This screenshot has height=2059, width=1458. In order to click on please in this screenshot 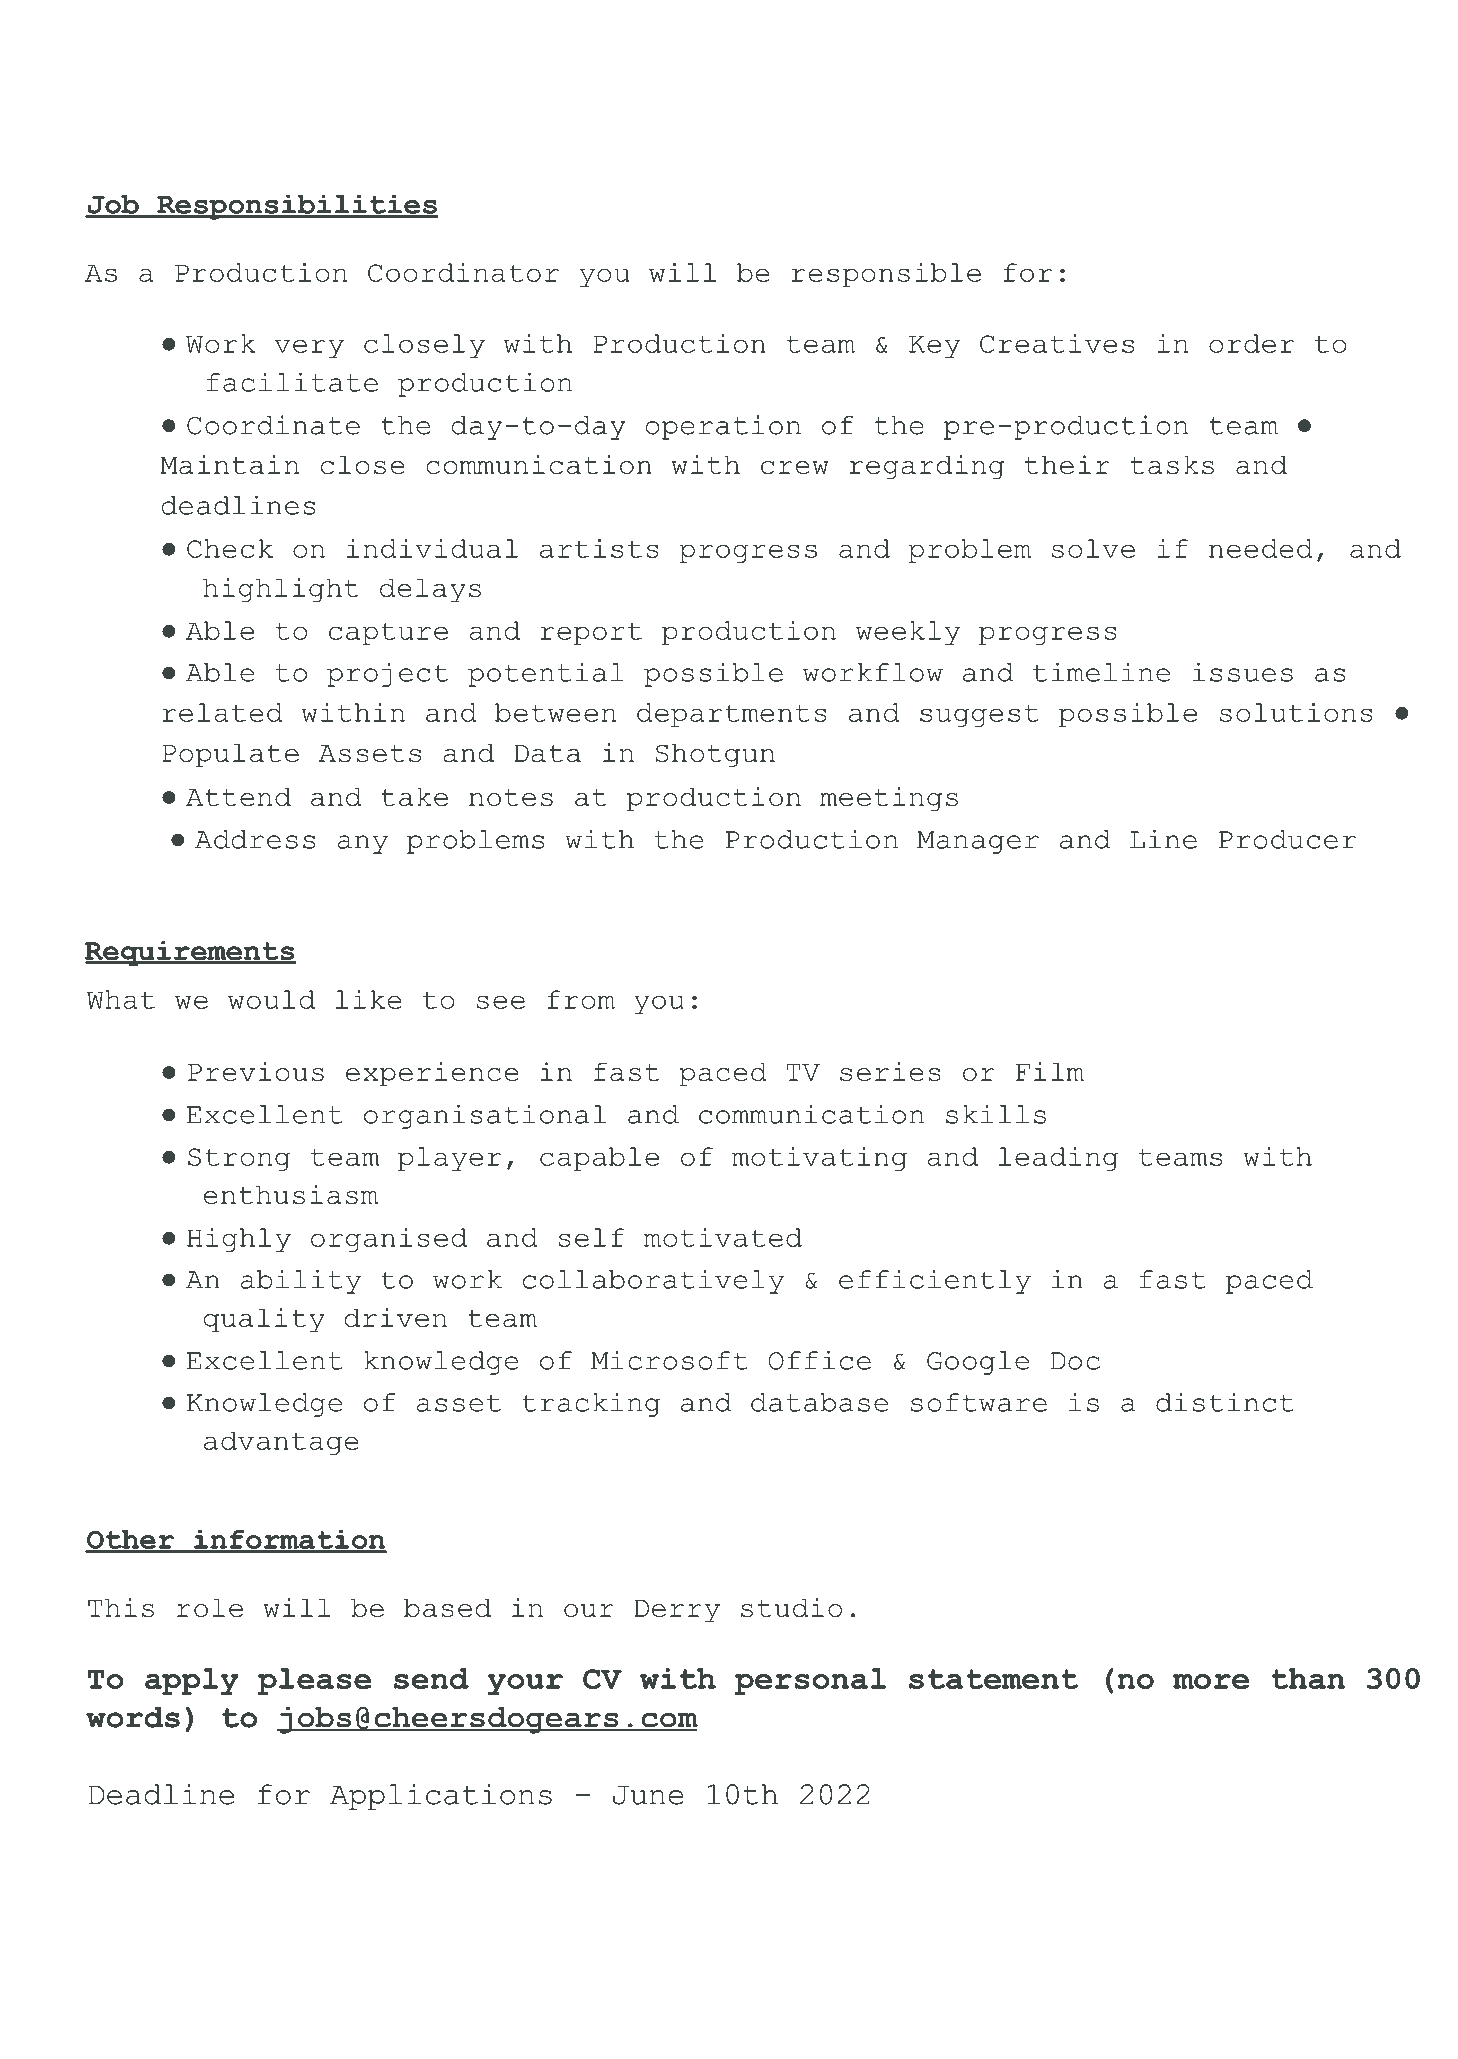, I will do `click(314, 1681)`.
